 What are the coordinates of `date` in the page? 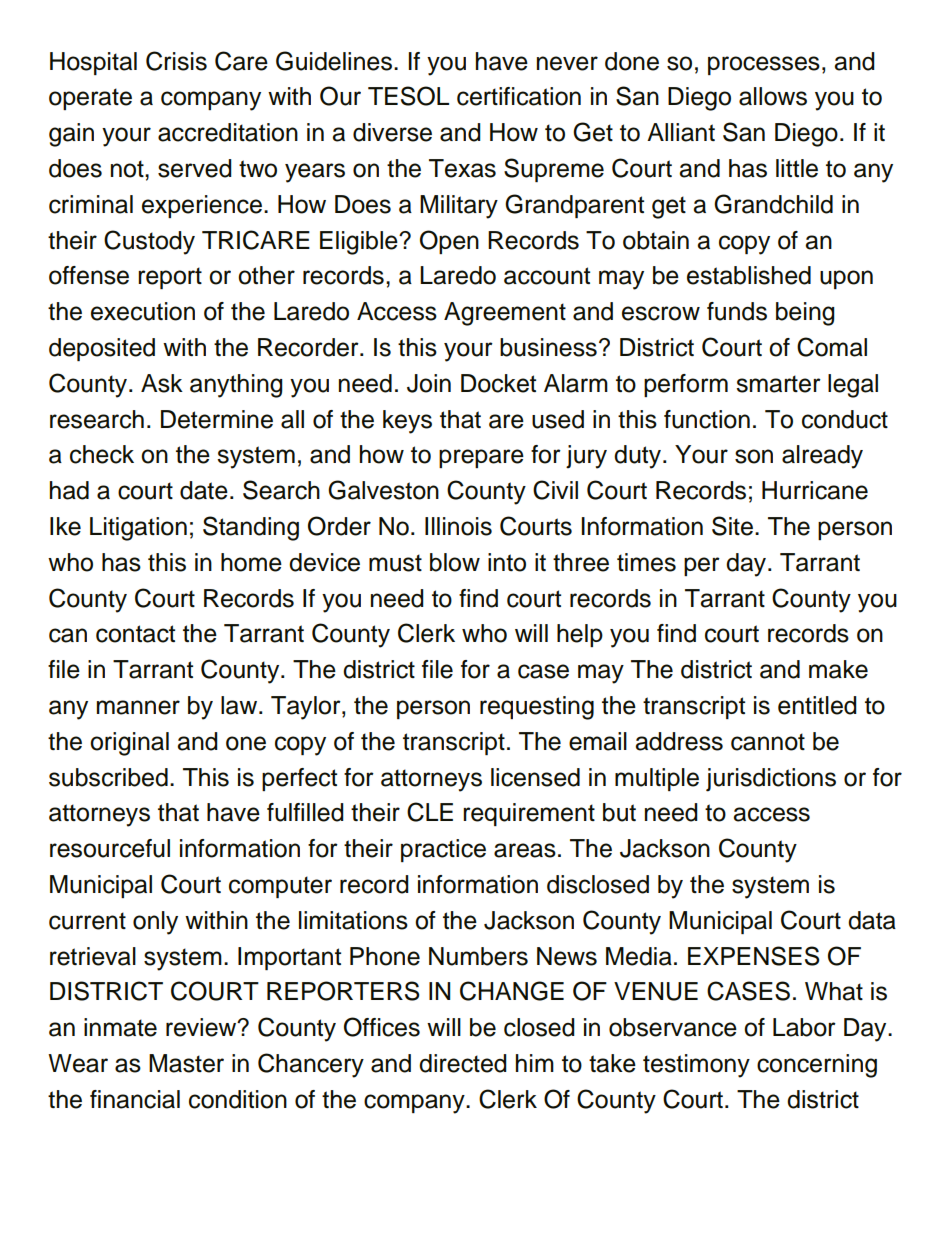 It's located at (204, 490).
